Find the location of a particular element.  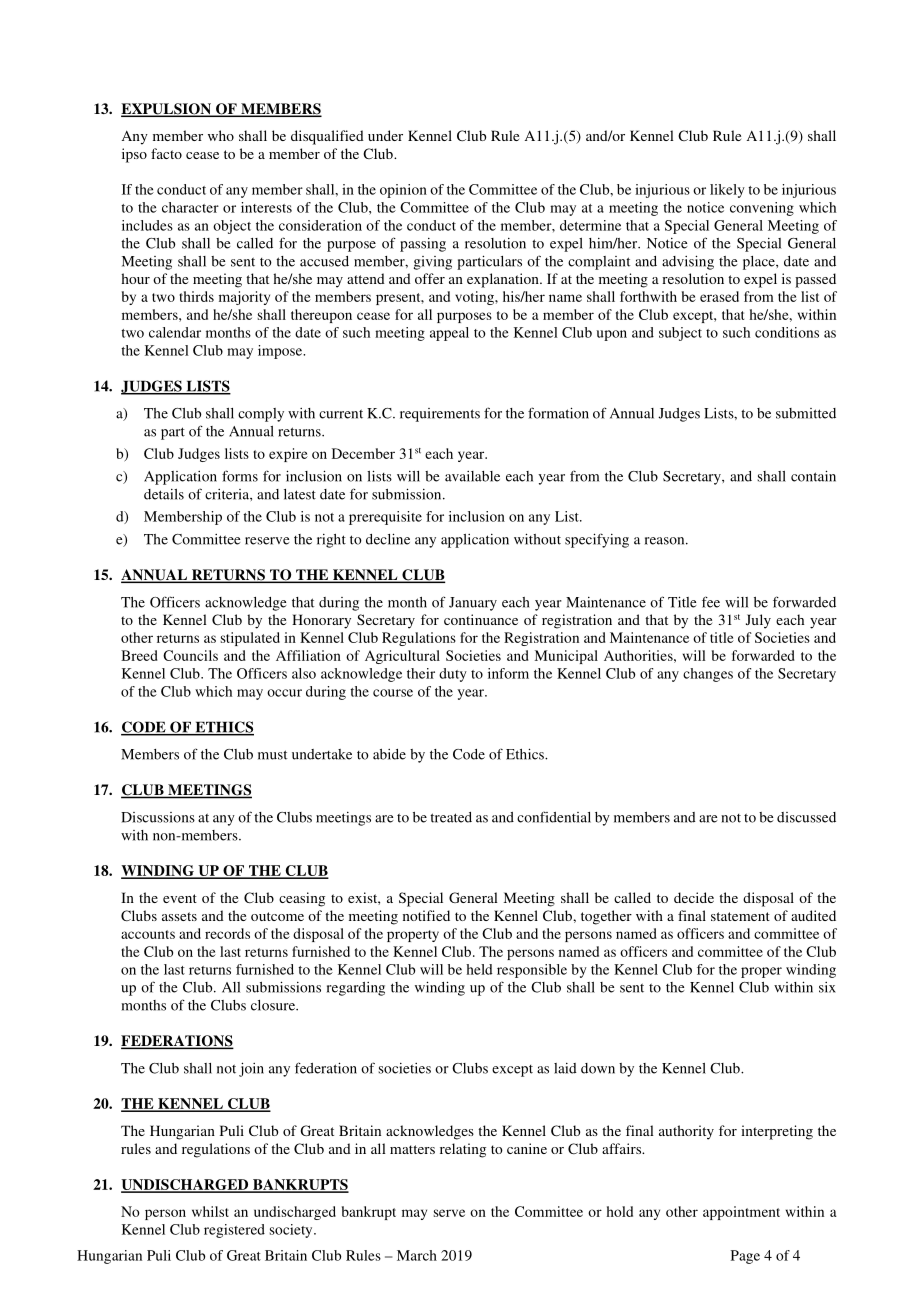

impose is located at coordinates (281, 352).
